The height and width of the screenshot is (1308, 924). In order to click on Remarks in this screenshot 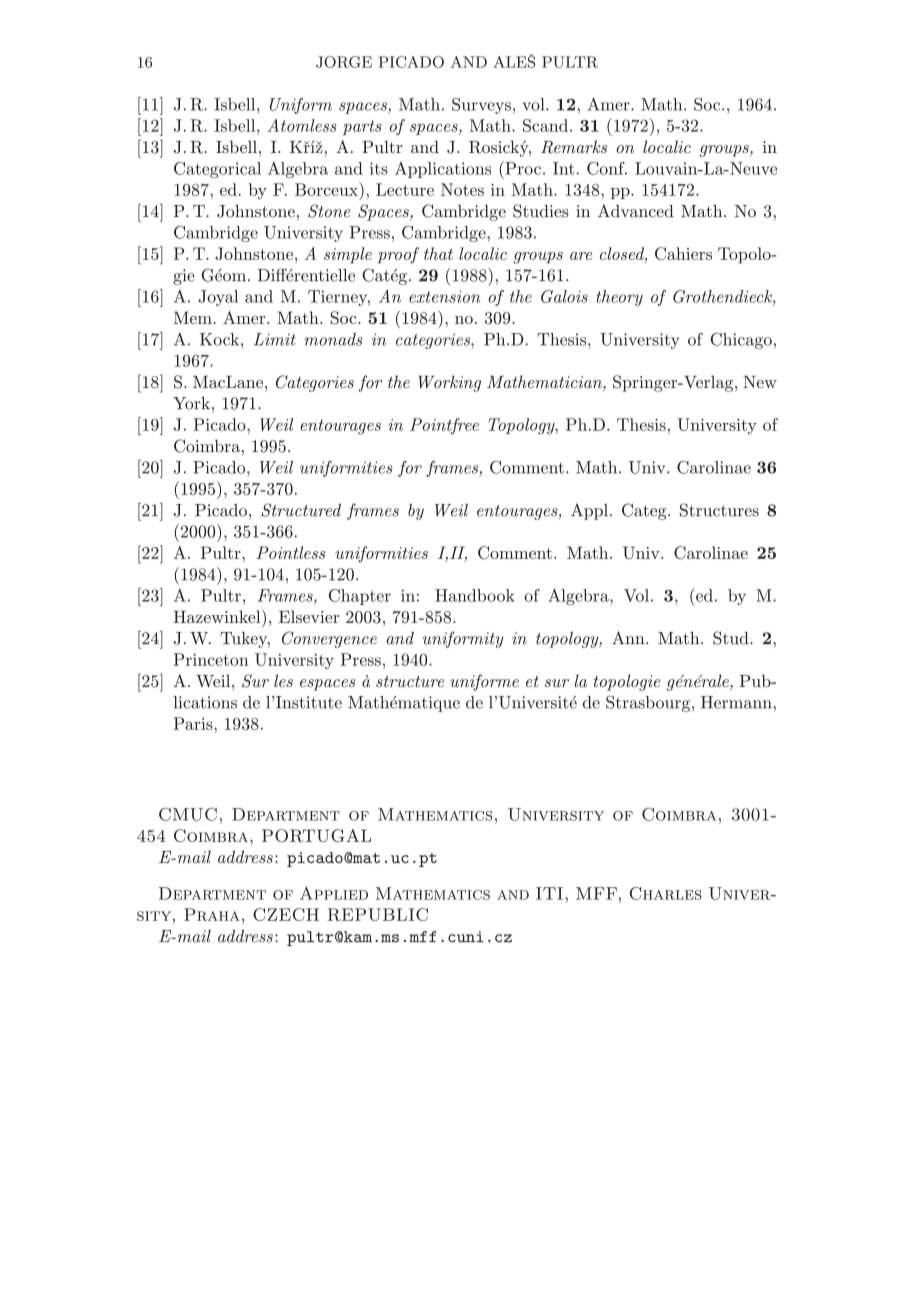, I will do `click(574, 147)`.
